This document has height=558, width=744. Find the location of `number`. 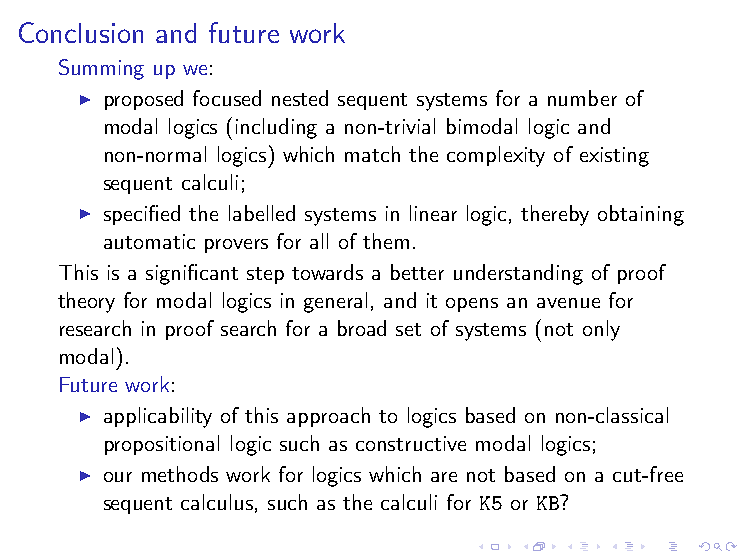

number is located at coordinates (582, 98).
